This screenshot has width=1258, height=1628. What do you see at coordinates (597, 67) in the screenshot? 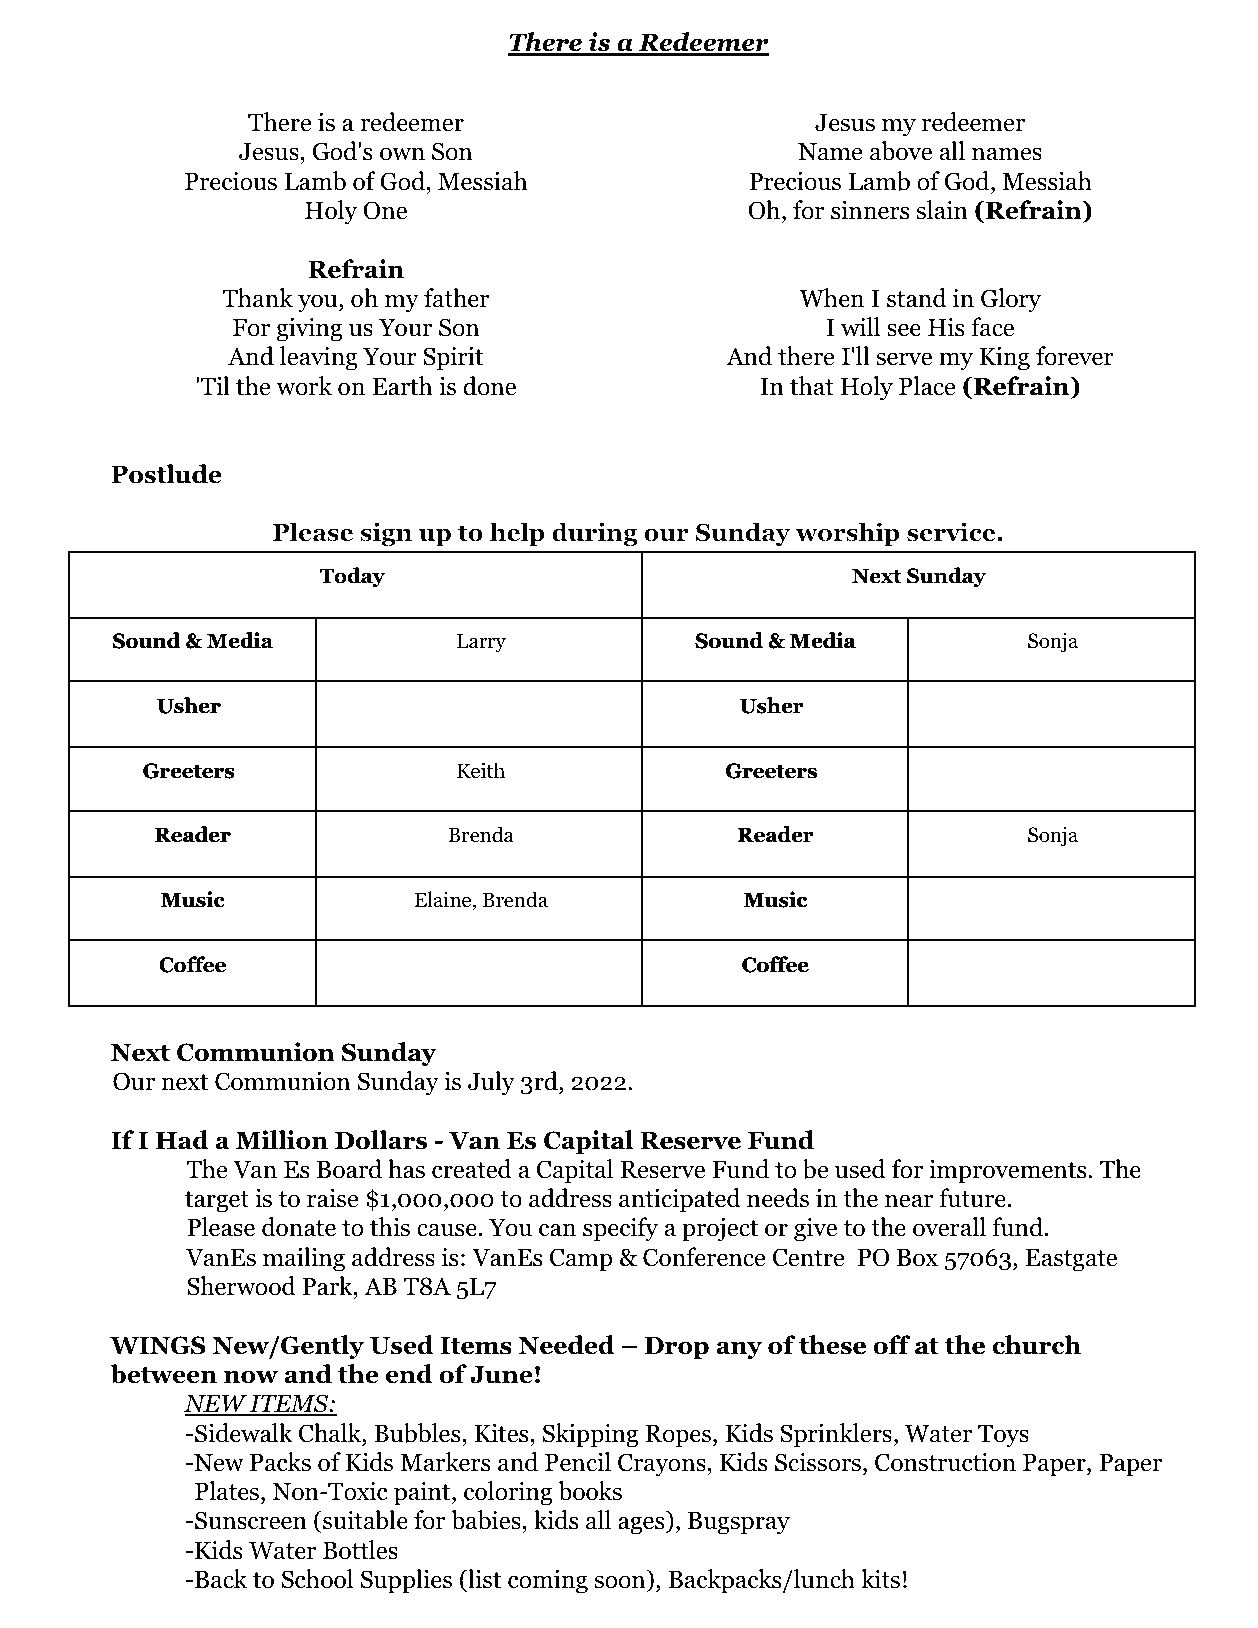
I see `Public` at bounding box center [597, 67].
